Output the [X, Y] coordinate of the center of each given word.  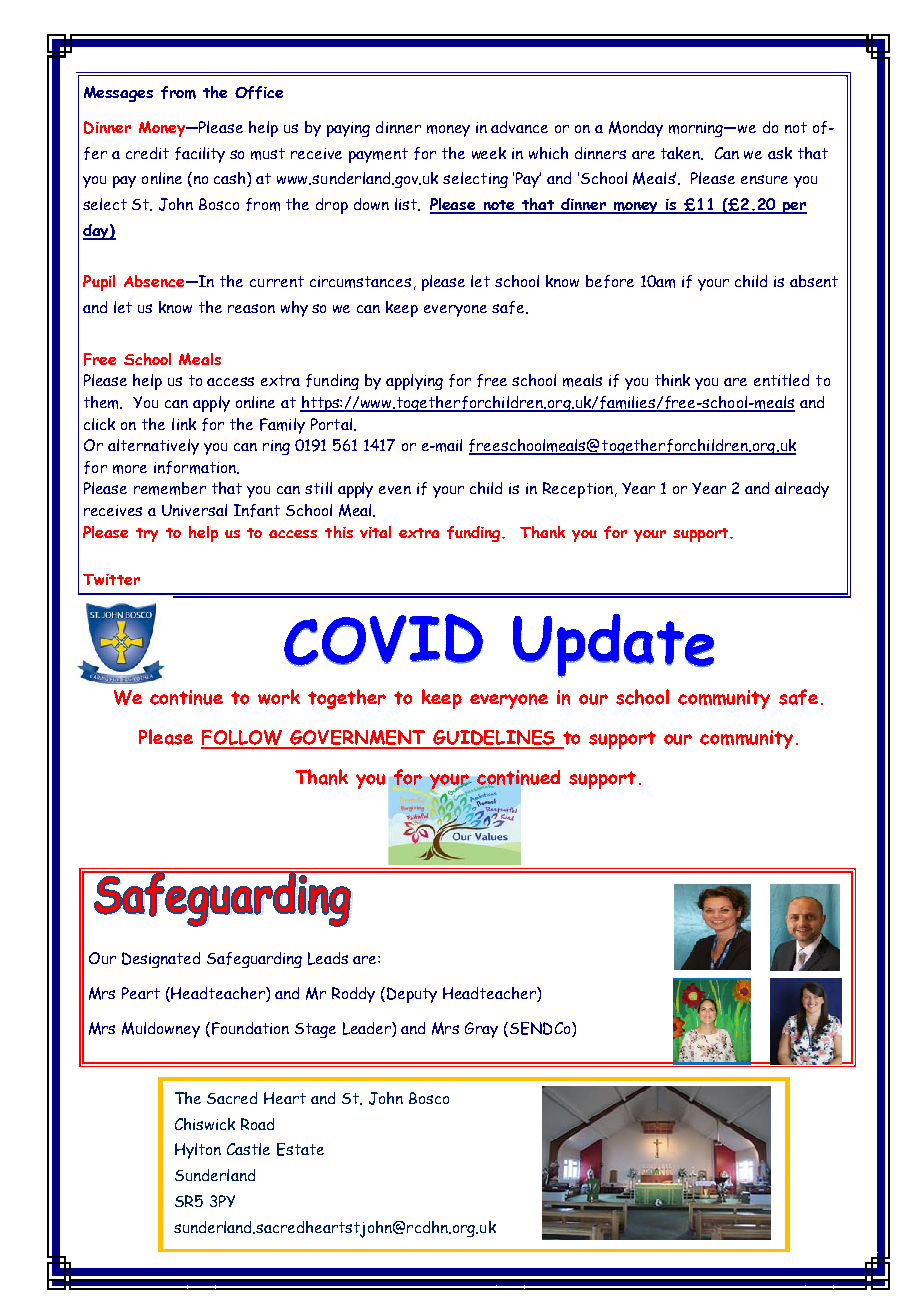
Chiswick [205, 1124]
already [802, 490]
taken [682, 153]
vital [375, 532]
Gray [481, 1030]
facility [200, 155]
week [489, 153]
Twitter [111, 579]
